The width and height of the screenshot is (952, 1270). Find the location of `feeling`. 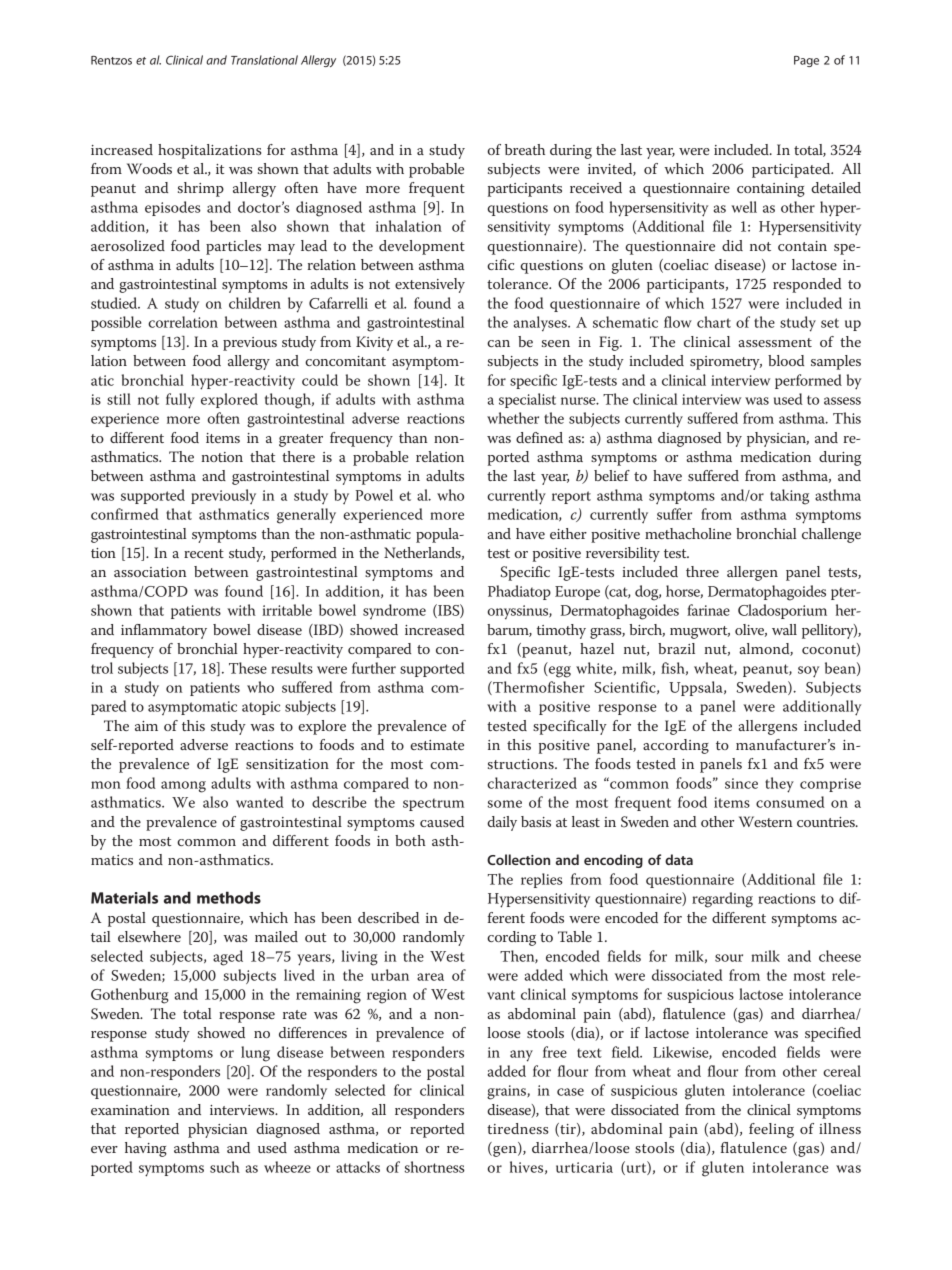

feeling is located at coordinates (771, 1130).
